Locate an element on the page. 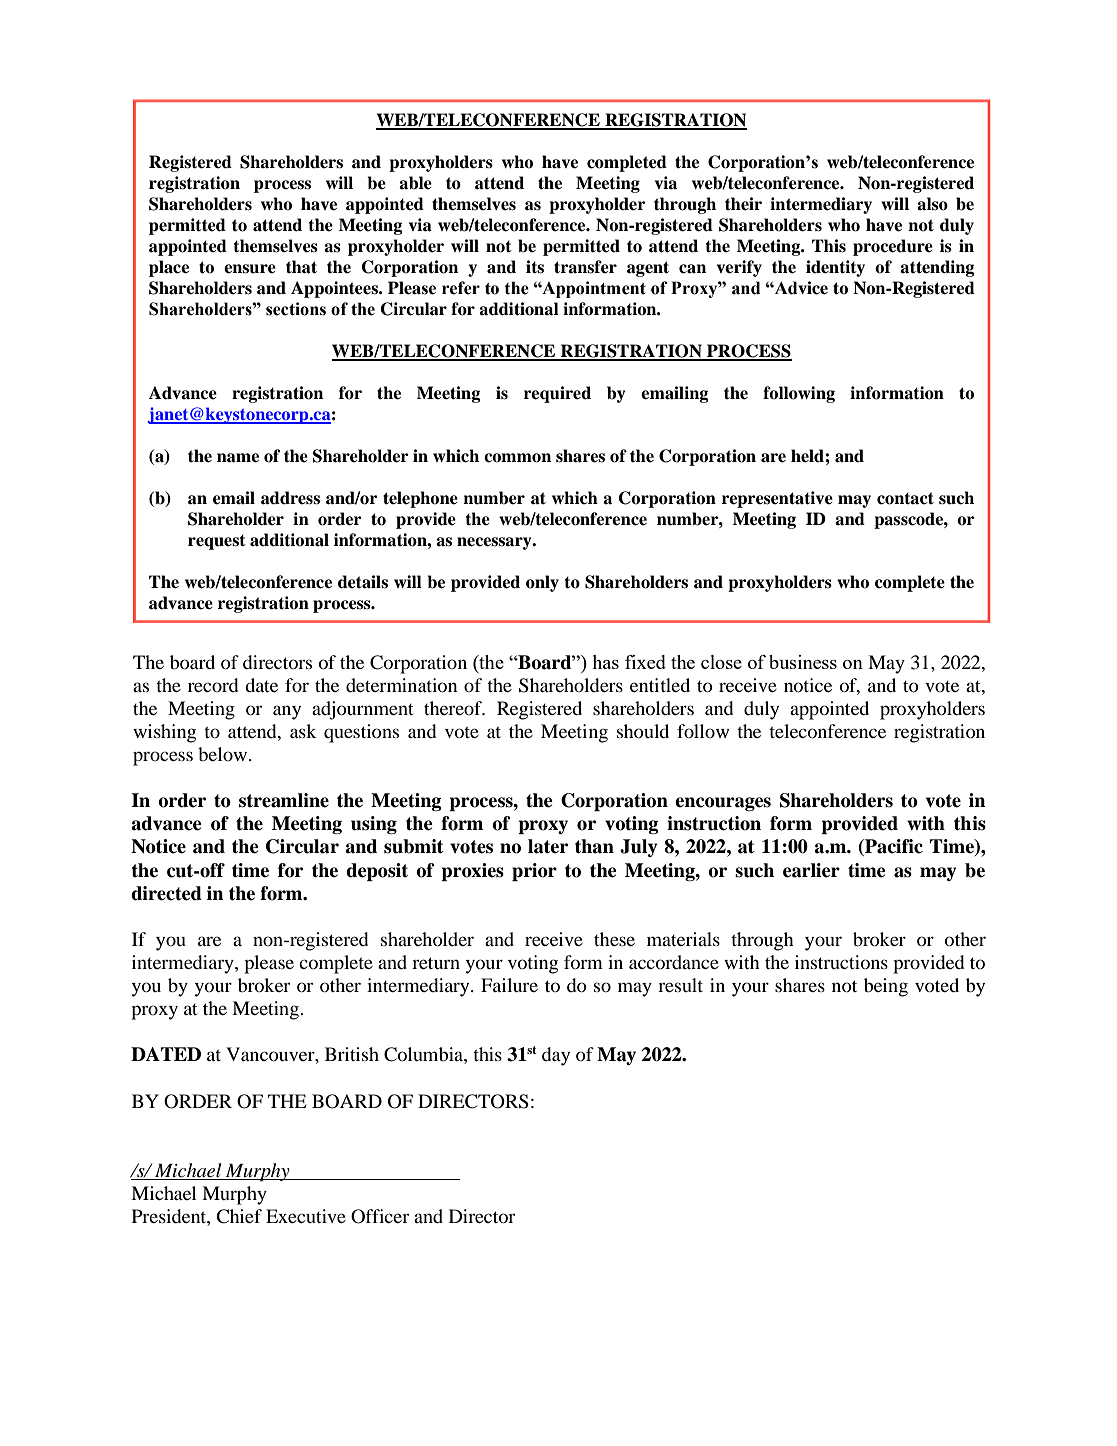 This document has width=1117, height=1446. Officer is located at coordinates (380, 1216).
